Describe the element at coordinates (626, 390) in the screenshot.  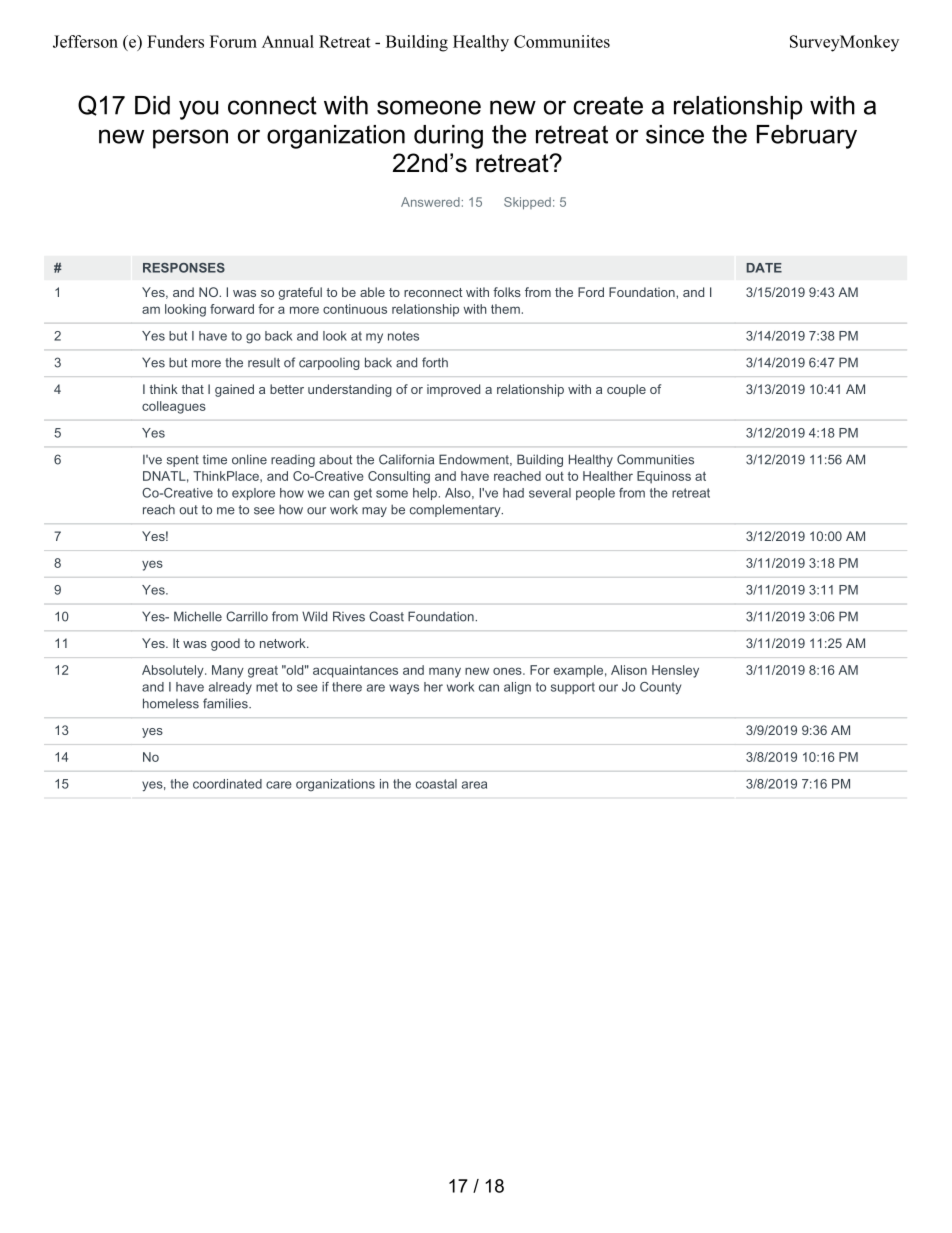
I see `couple` at that location.
